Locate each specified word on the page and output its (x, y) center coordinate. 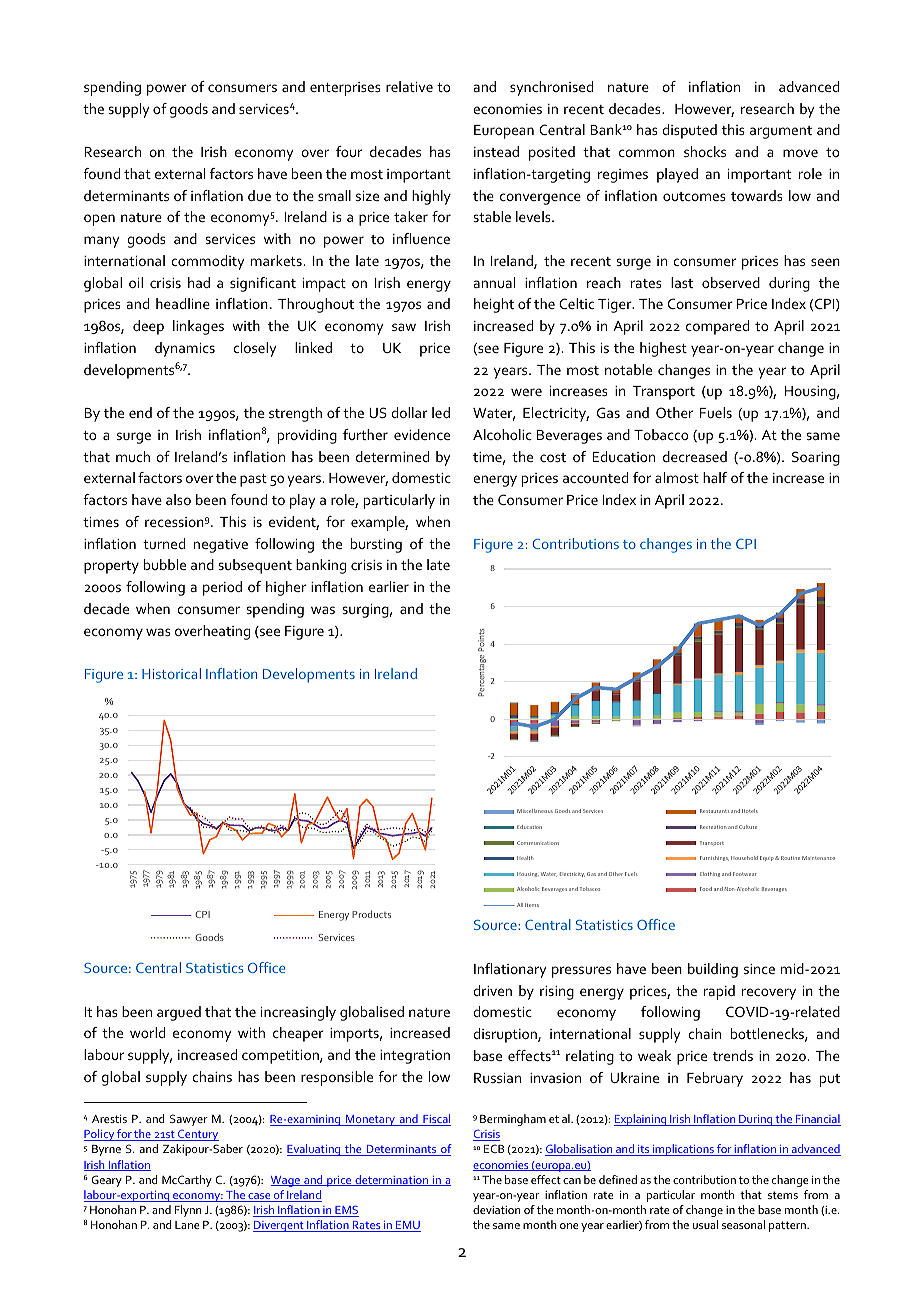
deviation (496, 1209)
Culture (748, 827)
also (178, 499)
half (715, 477)
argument (781, 132)
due (259, 195)
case (259, 1197)
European (504, 132)
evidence (422, 434)
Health (525, 858)
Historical (171, 673)
